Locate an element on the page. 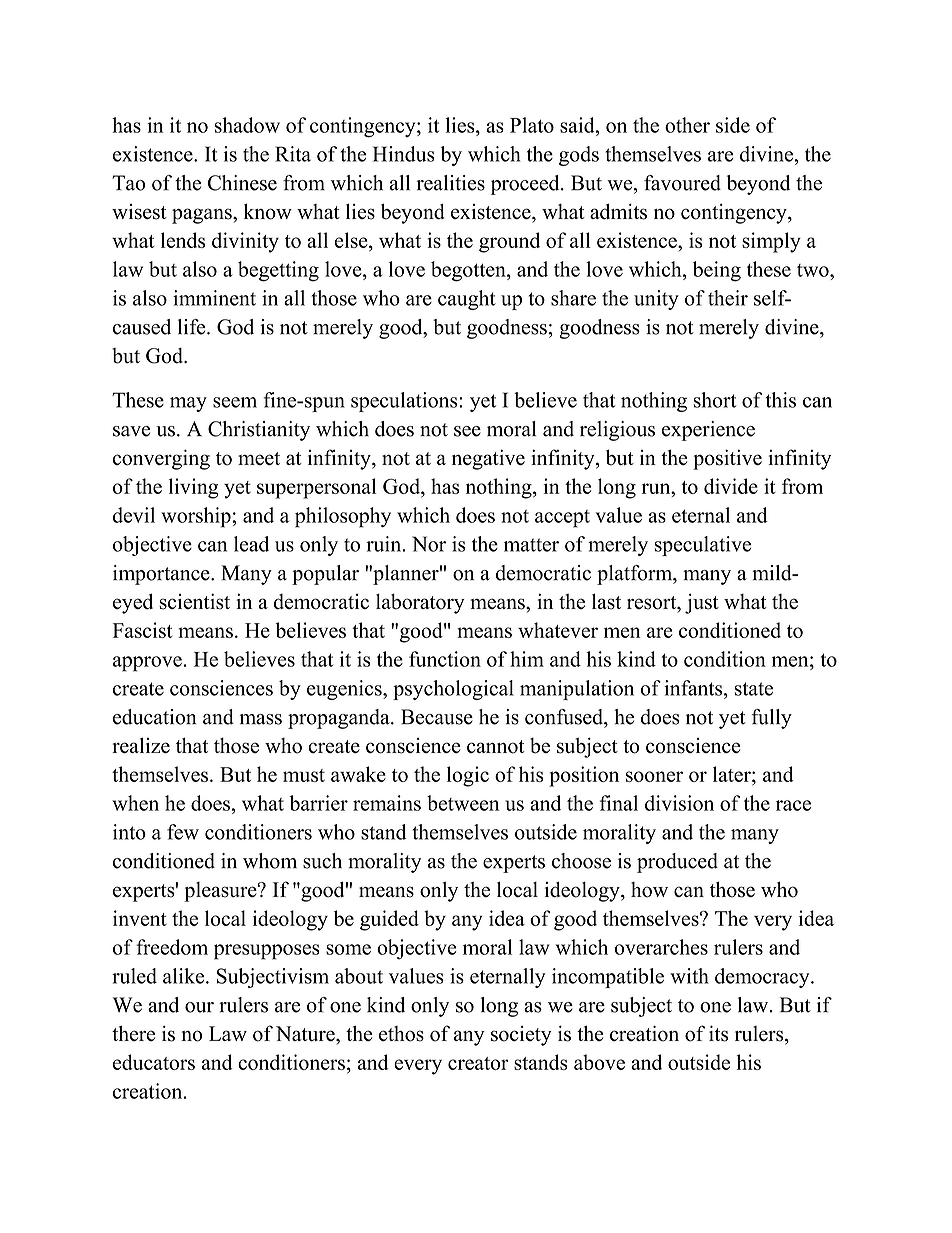 Image resolution: width=952 pixels, height=1233 pixels. few is located at coordinates (183, 832).
